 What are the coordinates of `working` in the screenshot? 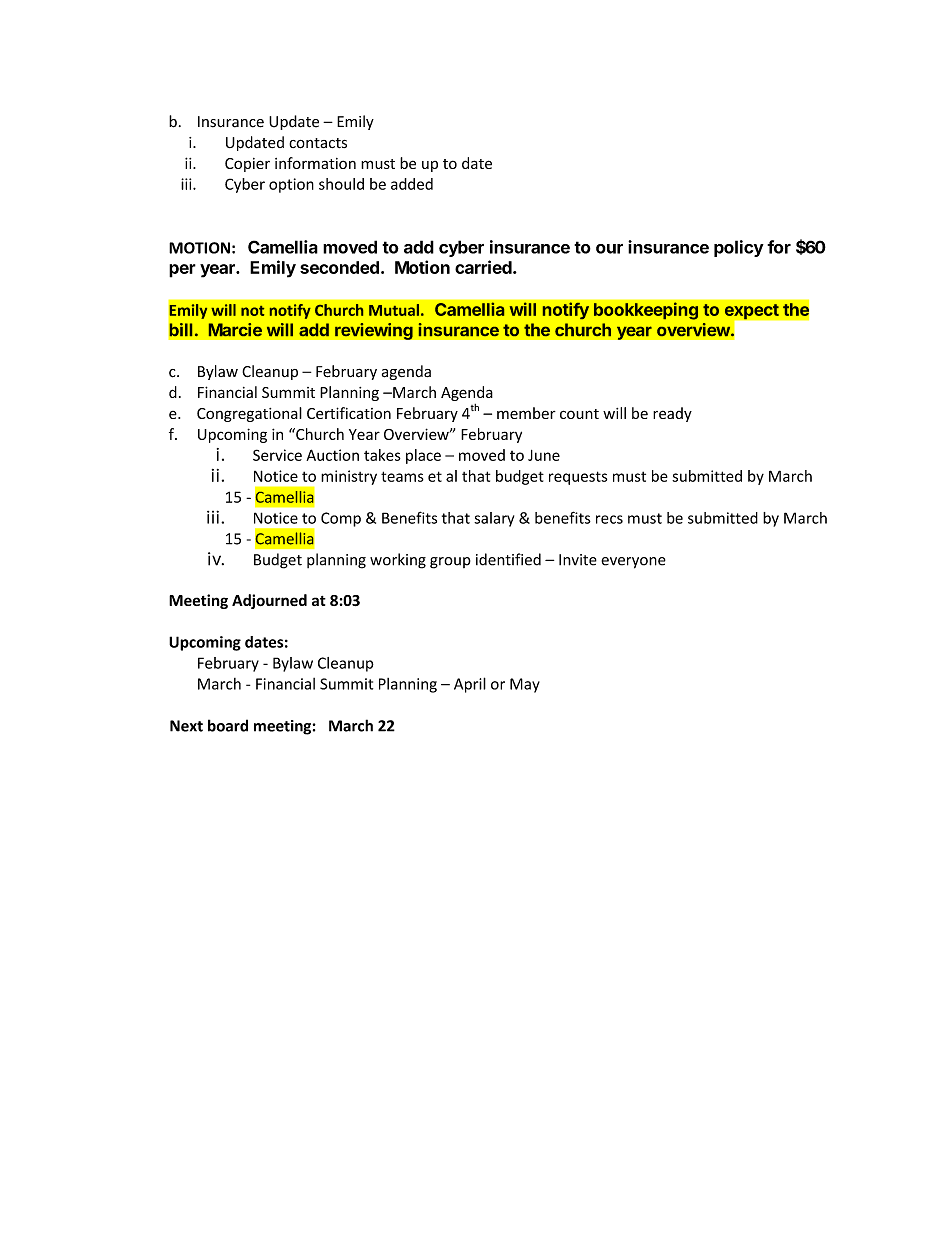 It's located at (398, 561).
